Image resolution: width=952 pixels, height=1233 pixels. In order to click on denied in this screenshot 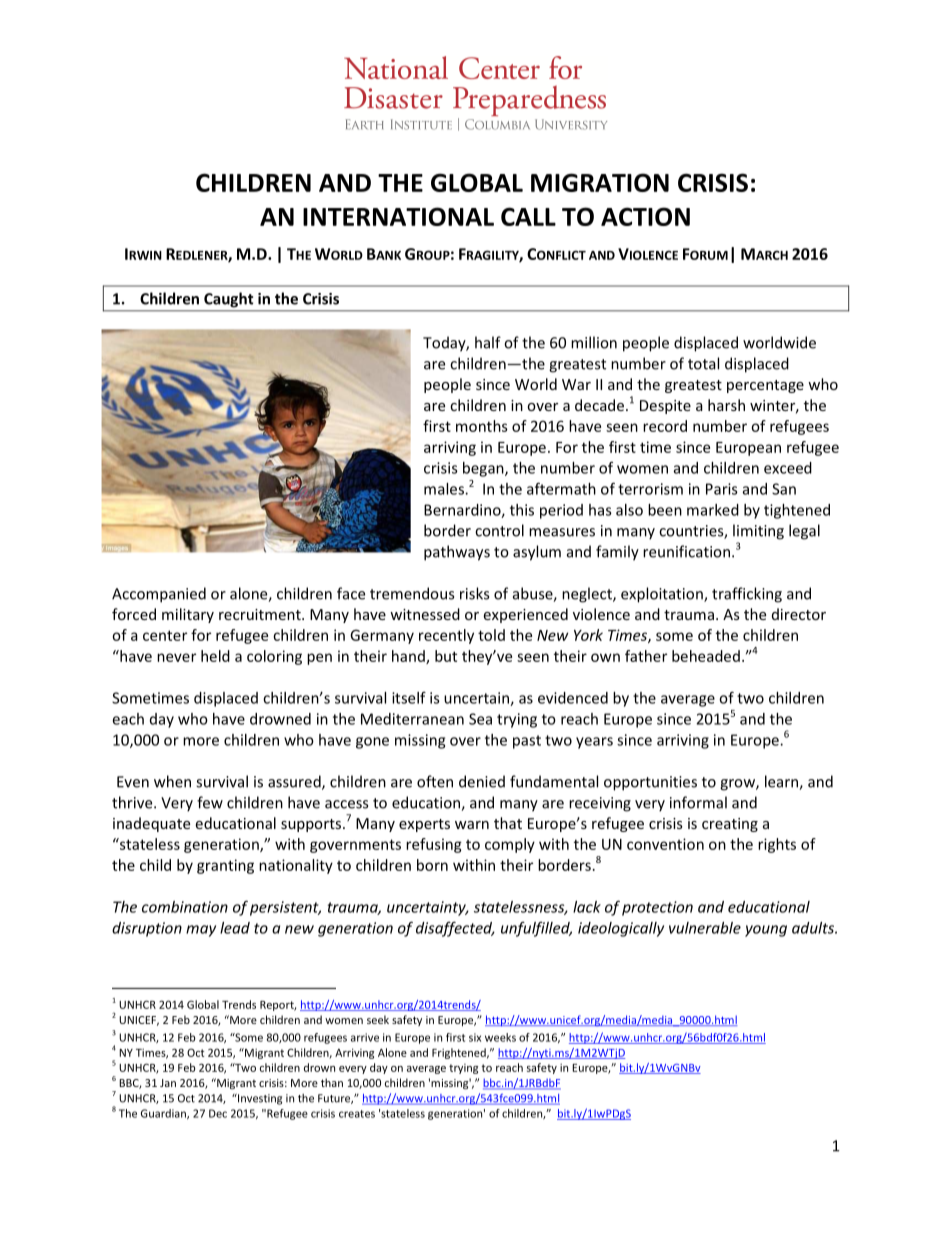, I will do `click(482, 781)`.
